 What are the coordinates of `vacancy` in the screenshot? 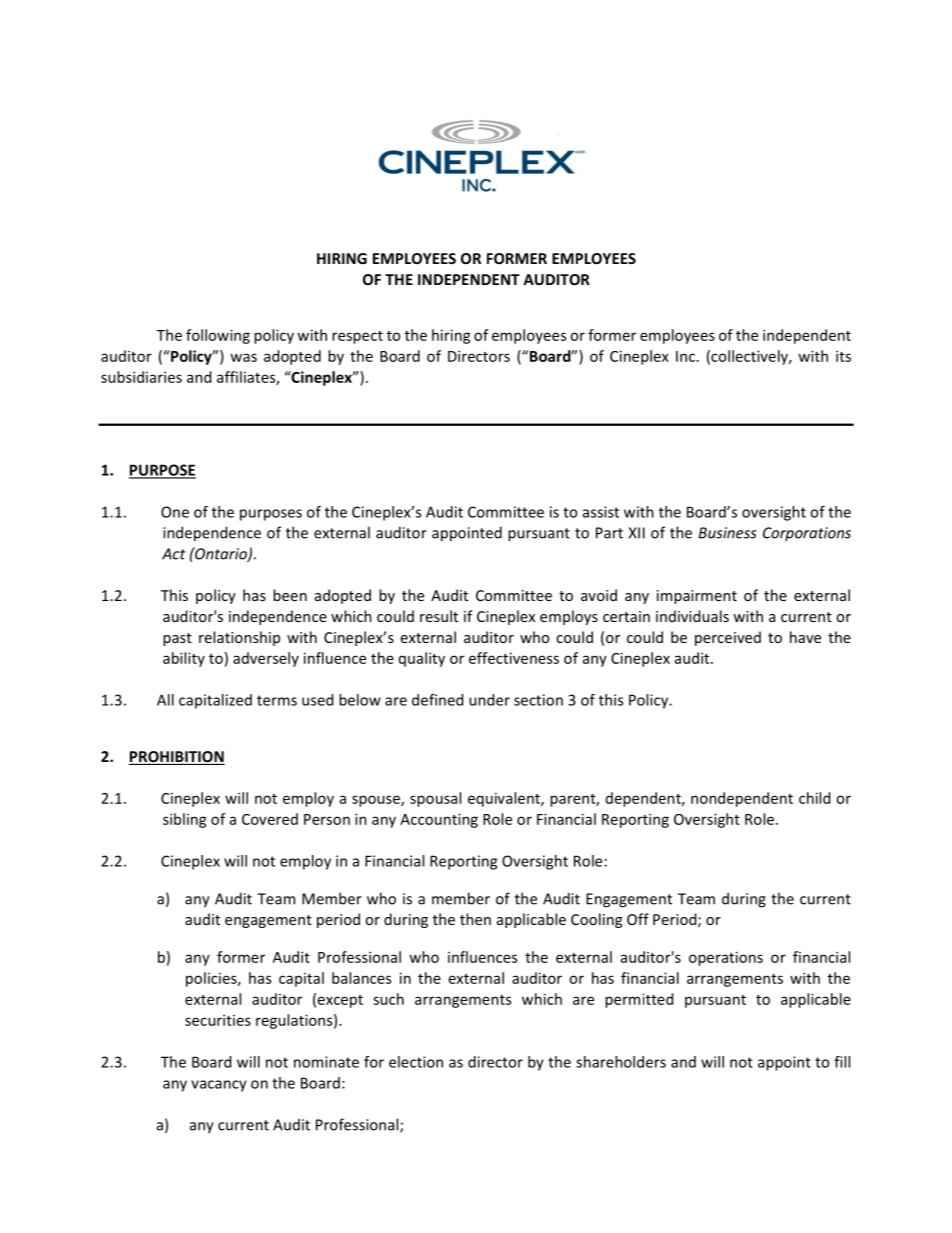 It's located at (219, 1086).
